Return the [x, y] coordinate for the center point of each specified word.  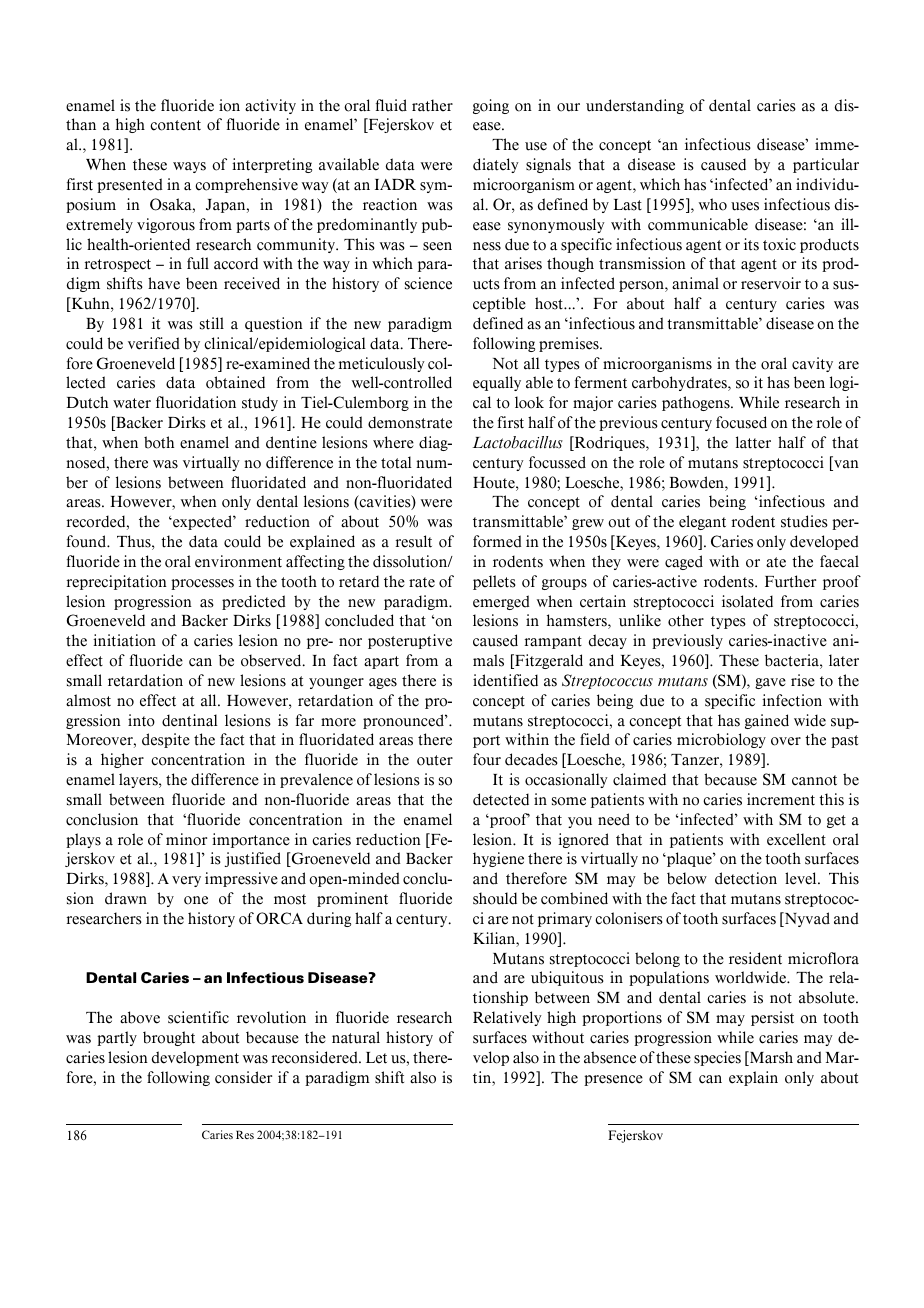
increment [781, 799]
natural [356, 1037]
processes [202, 584]
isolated [747, 601]
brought [169, 1038]
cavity [812, 364]
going [491, 106]
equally [497, 383]
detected [501, 799]
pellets [494, 582]
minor [186, 839]
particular [826, 165]
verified [154, 343]
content [175, 125]
